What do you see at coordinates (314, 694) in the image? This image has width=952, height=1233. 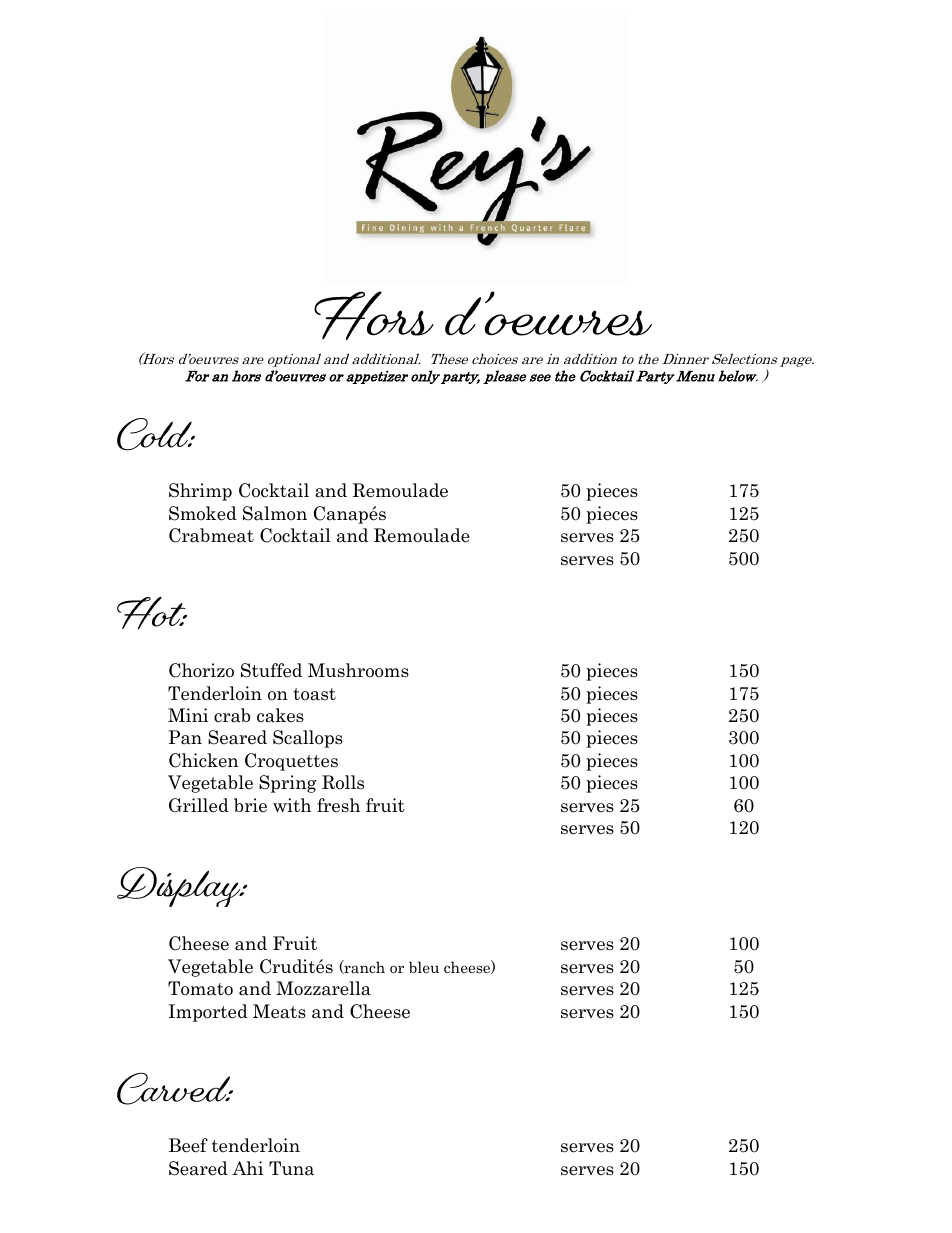 I see `toast` at bounding box center [314, 694].
